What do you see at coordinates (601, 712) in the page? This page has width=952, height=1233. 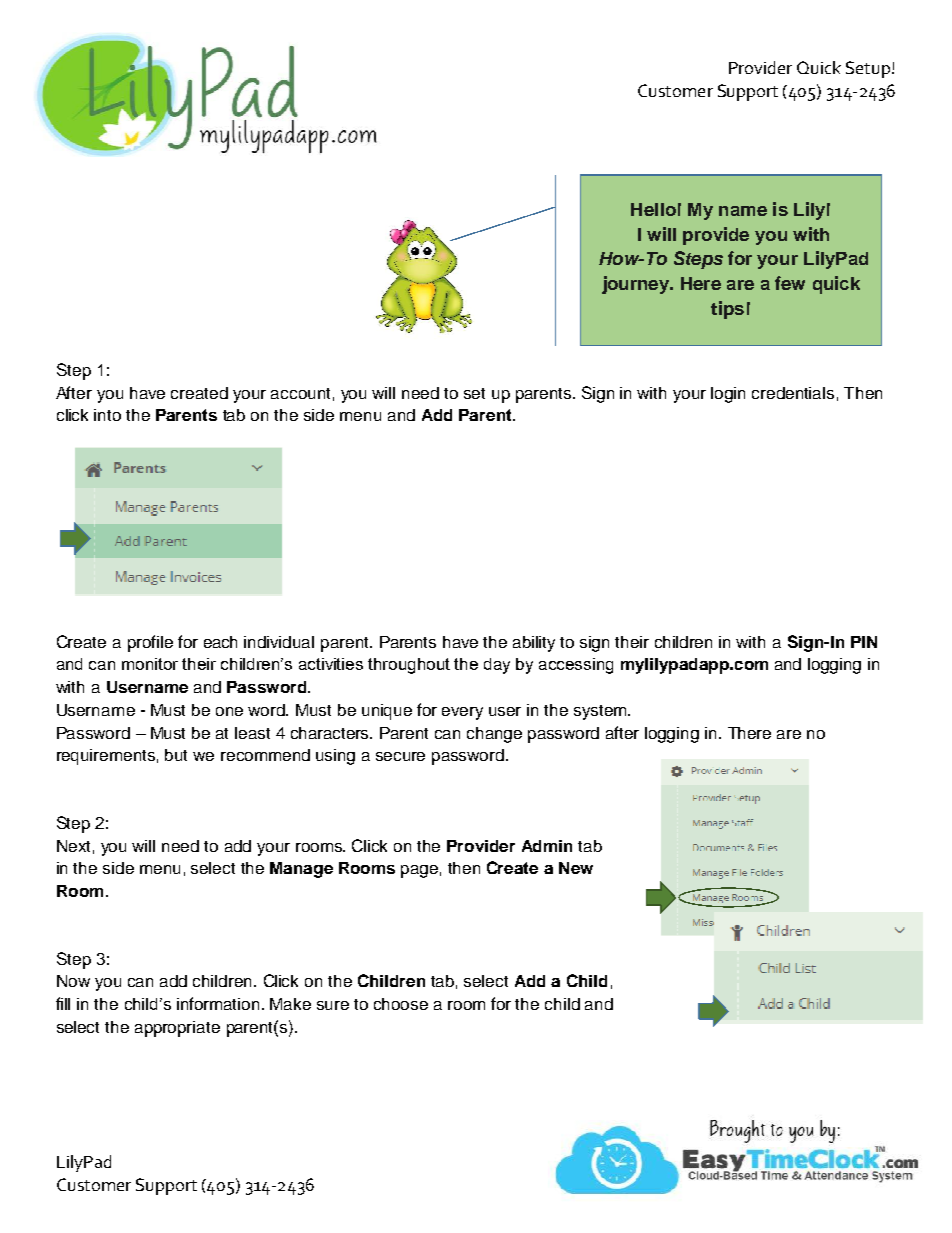 I see `system` at bounding box center [601, 712].
